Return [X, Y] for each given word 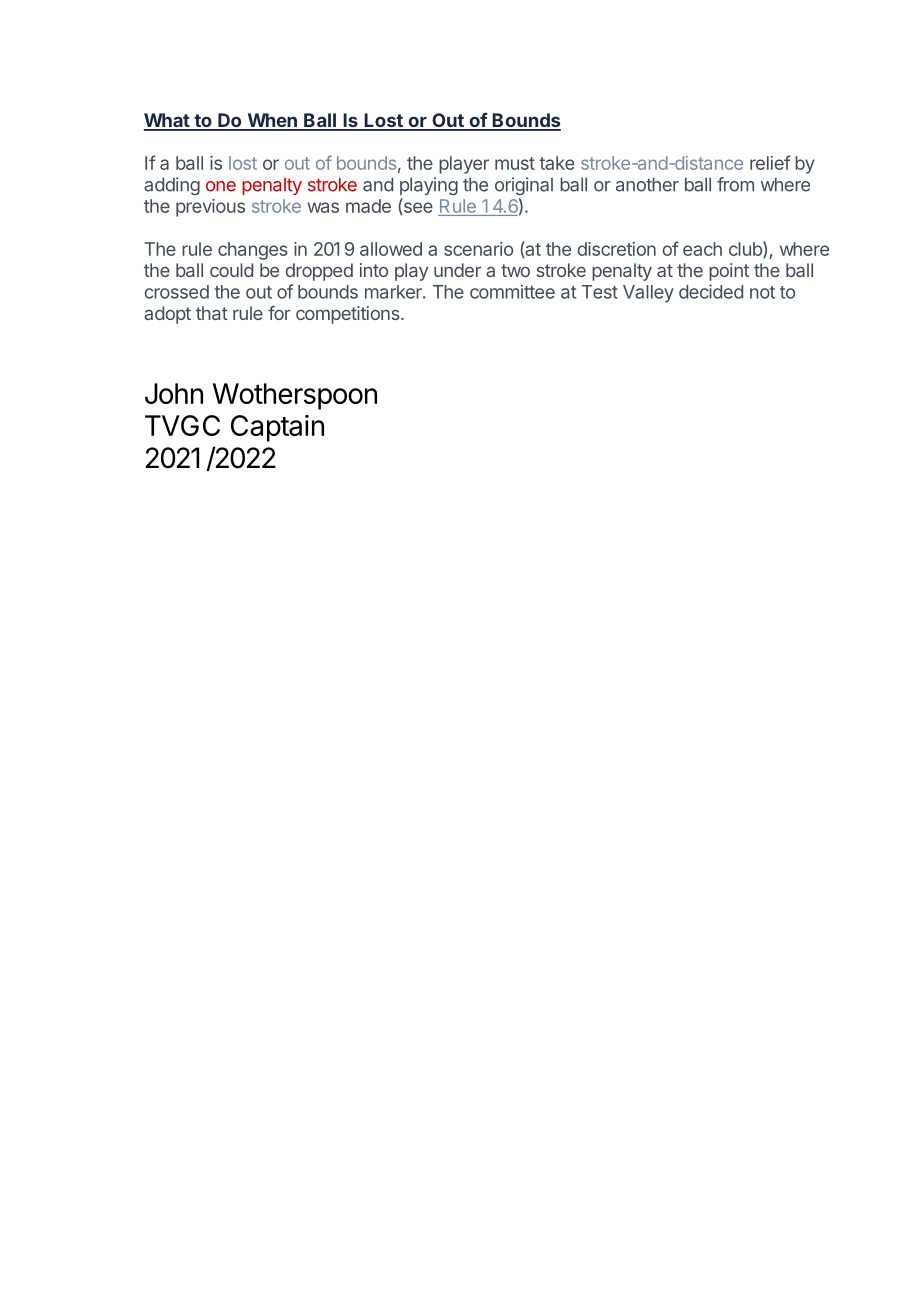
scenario [478, 249]
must [515, 163]
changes [253, 251]
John [174, 393]
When [272, 121]
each [702, 249]
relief [770, 162]
